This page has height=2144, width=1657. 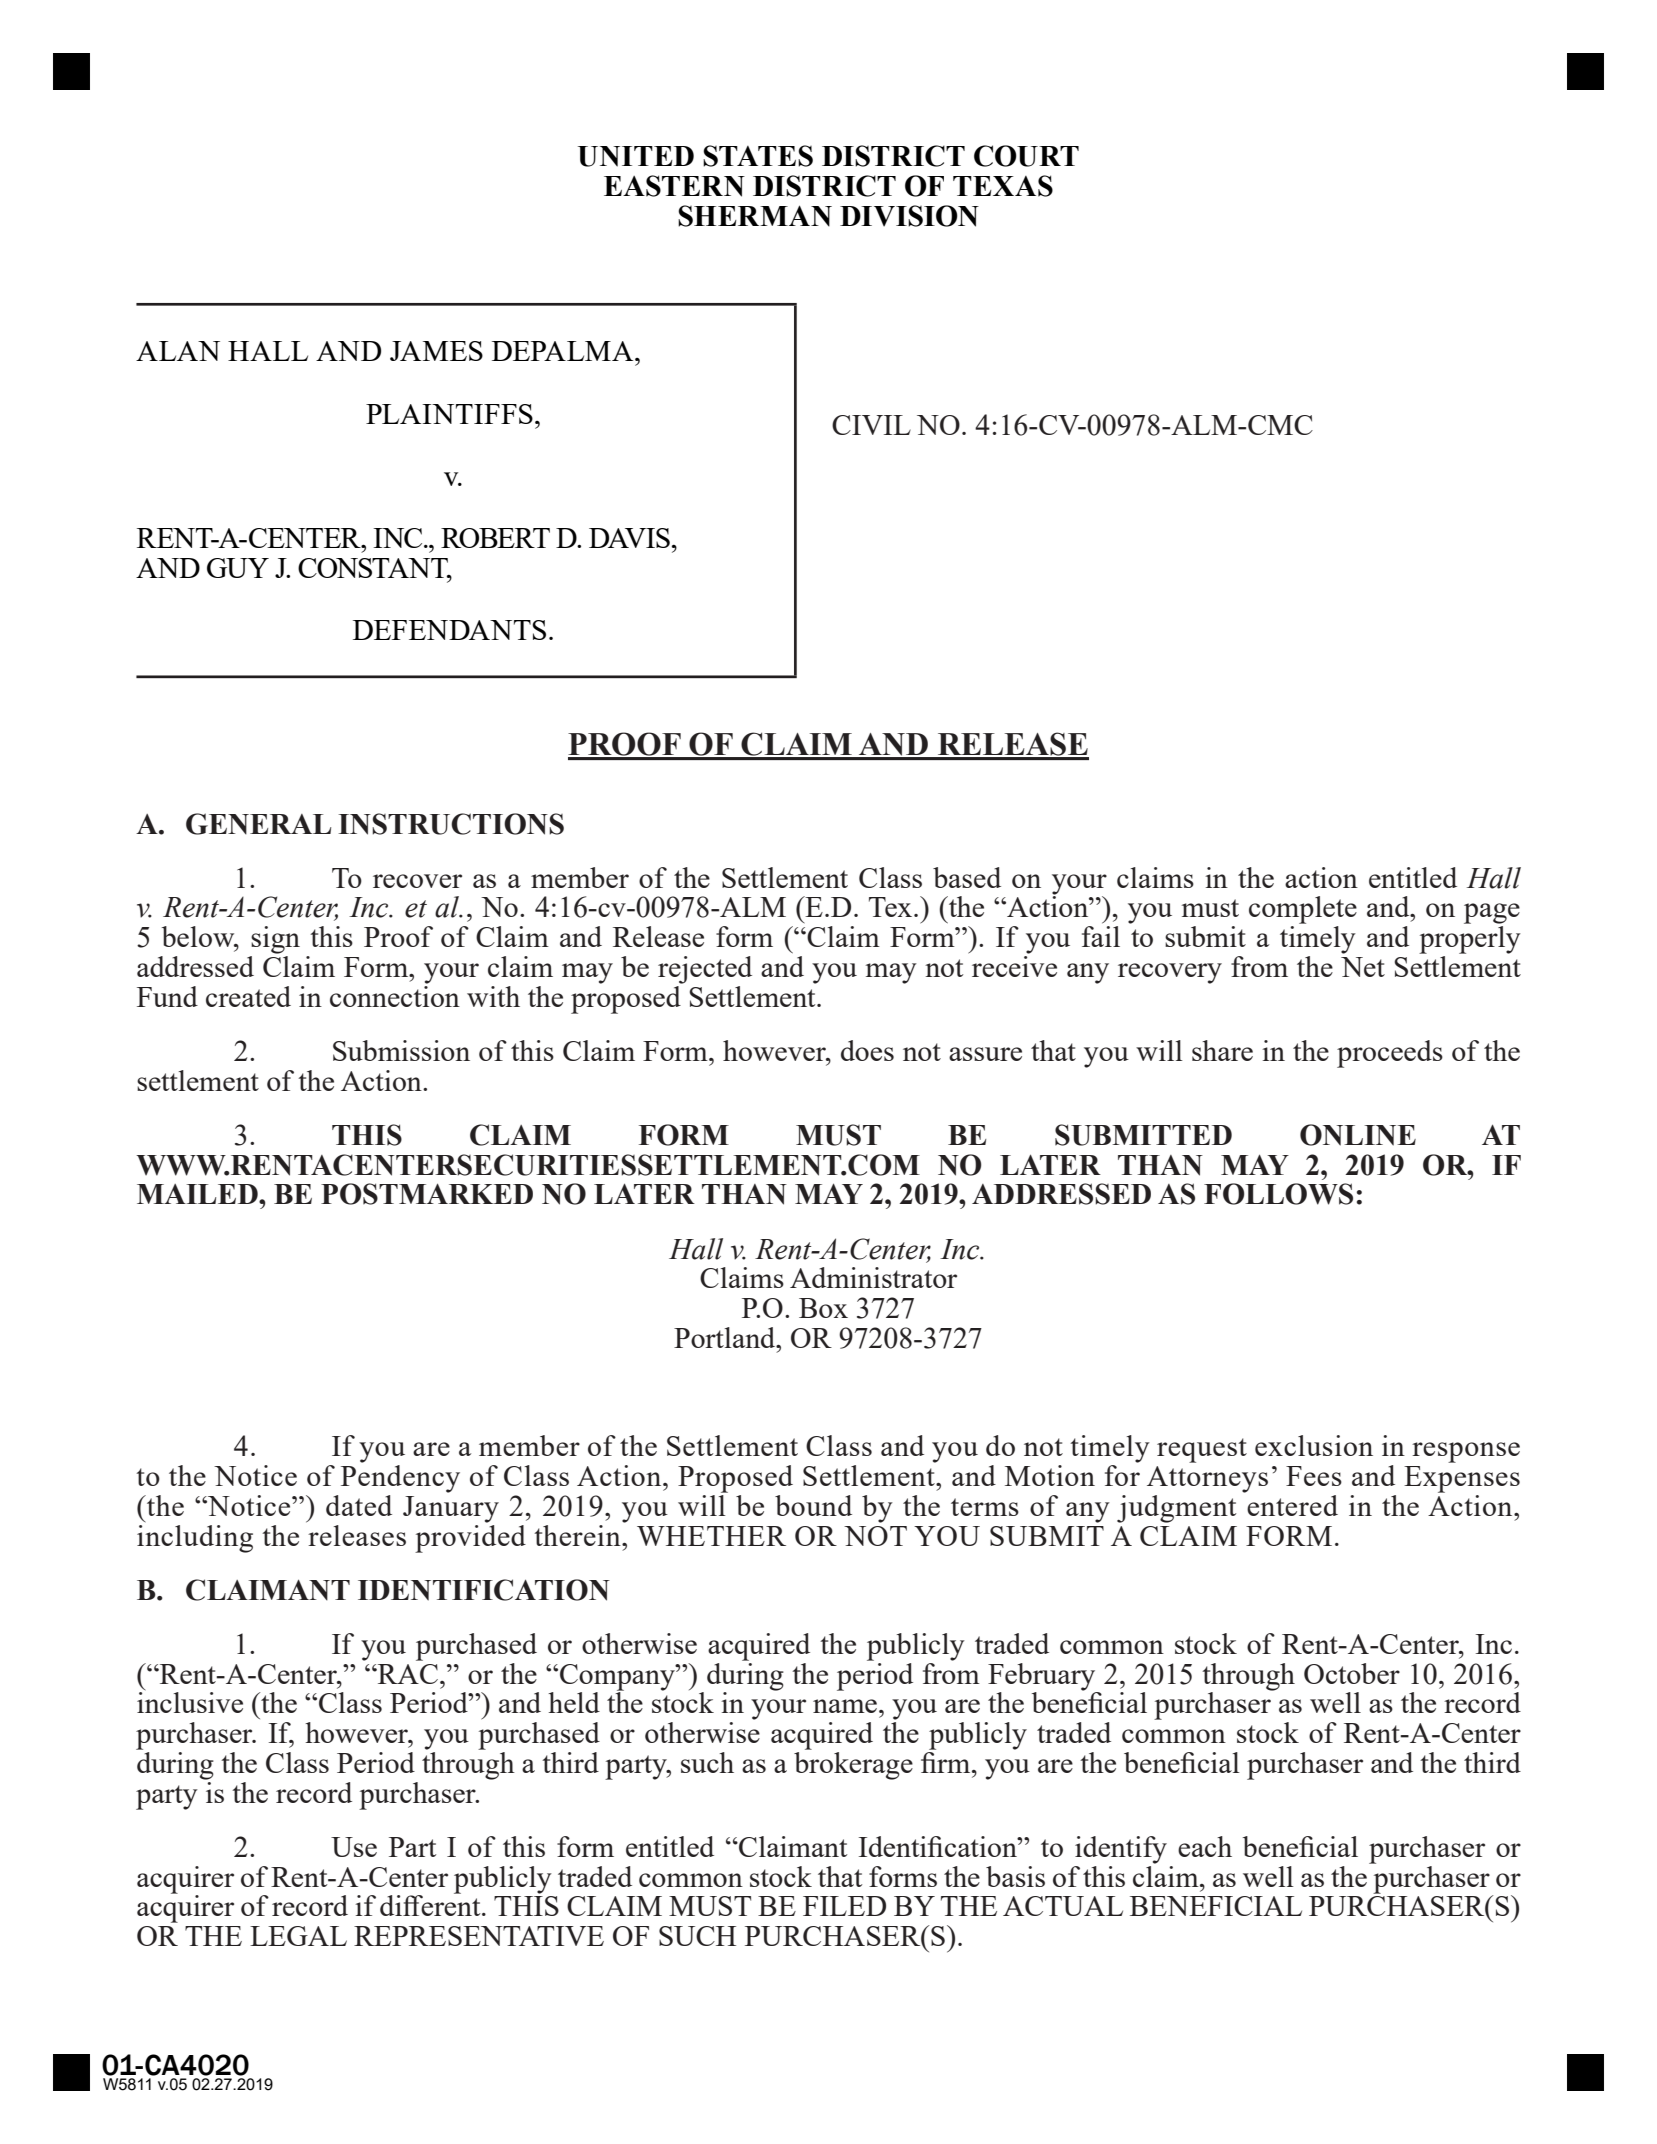 What do you see at coordinates (436, 351) in the page?
I see `JAMES` at bounding box center [436, 351].
